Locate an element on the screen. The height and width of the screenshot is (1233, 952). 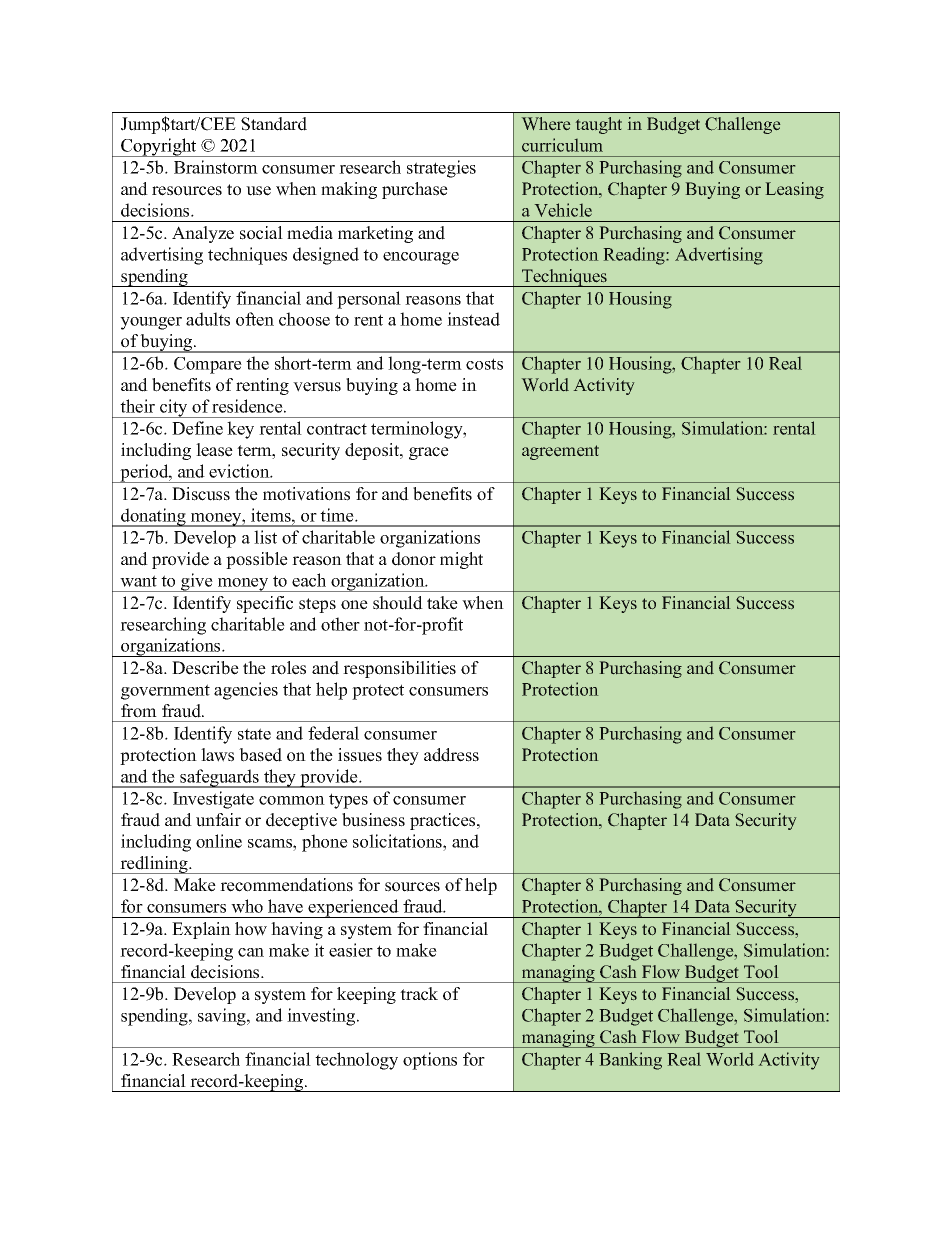
grace is located at coordinates (429, 453).
